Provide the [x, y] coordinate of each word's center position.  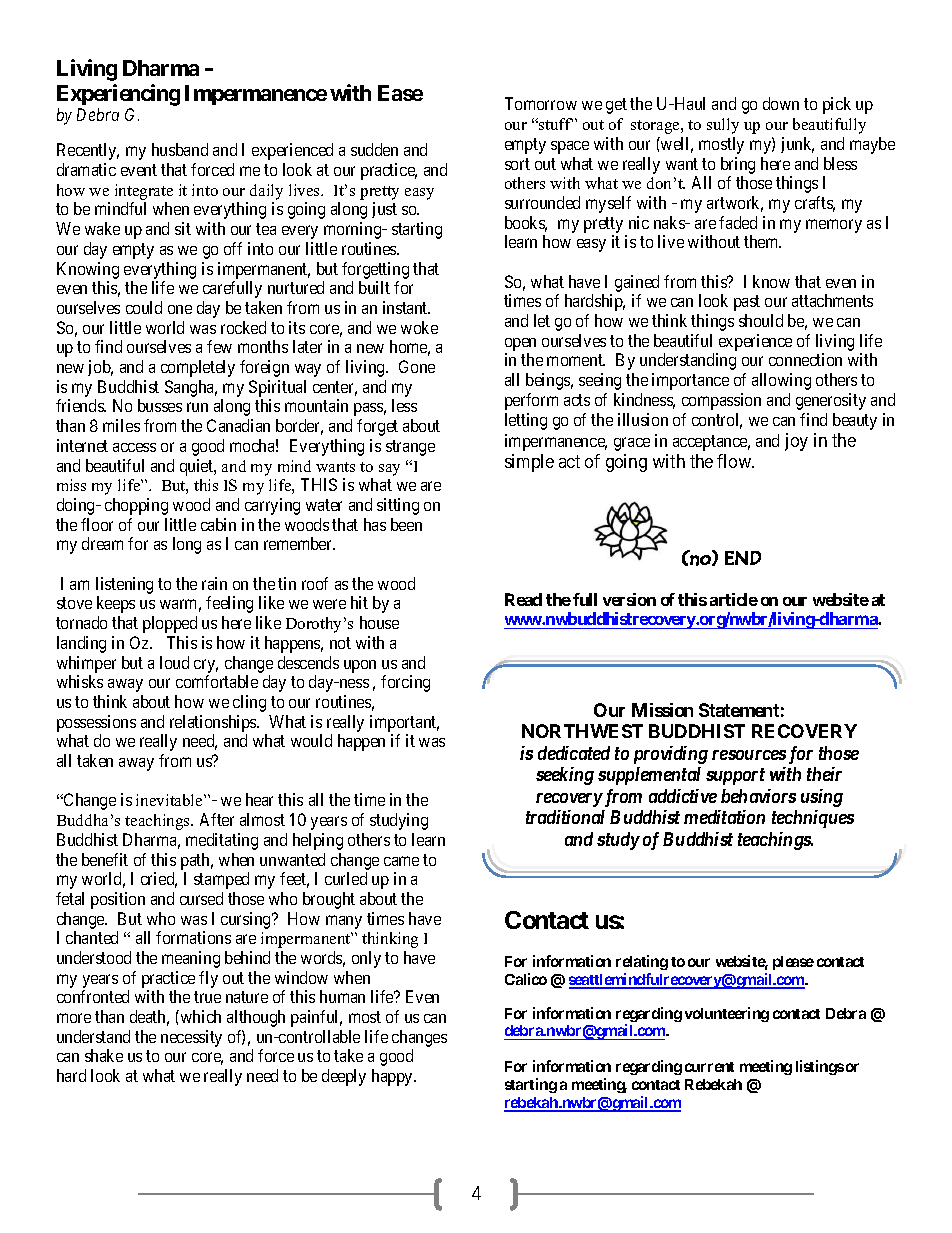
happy [394, 1077]
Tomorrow [541, 103]
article [734, 599]
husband [180, 149]
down [781, 103]
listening [124, 585]
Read [523, 599]
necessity [191, 1038]
